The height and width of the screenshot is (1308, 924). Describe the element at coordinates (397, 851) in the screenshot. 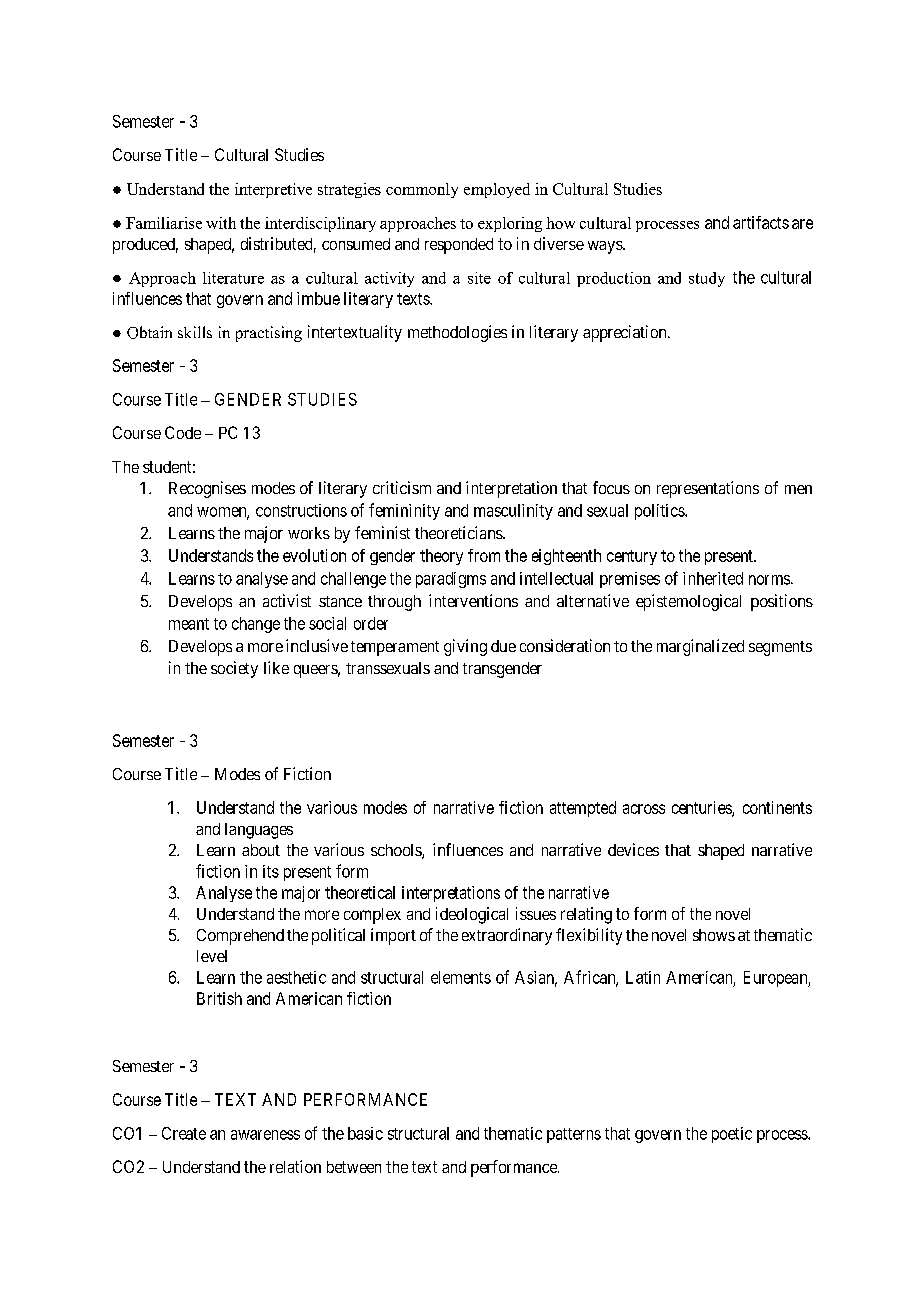

I see `schools` at that location.
